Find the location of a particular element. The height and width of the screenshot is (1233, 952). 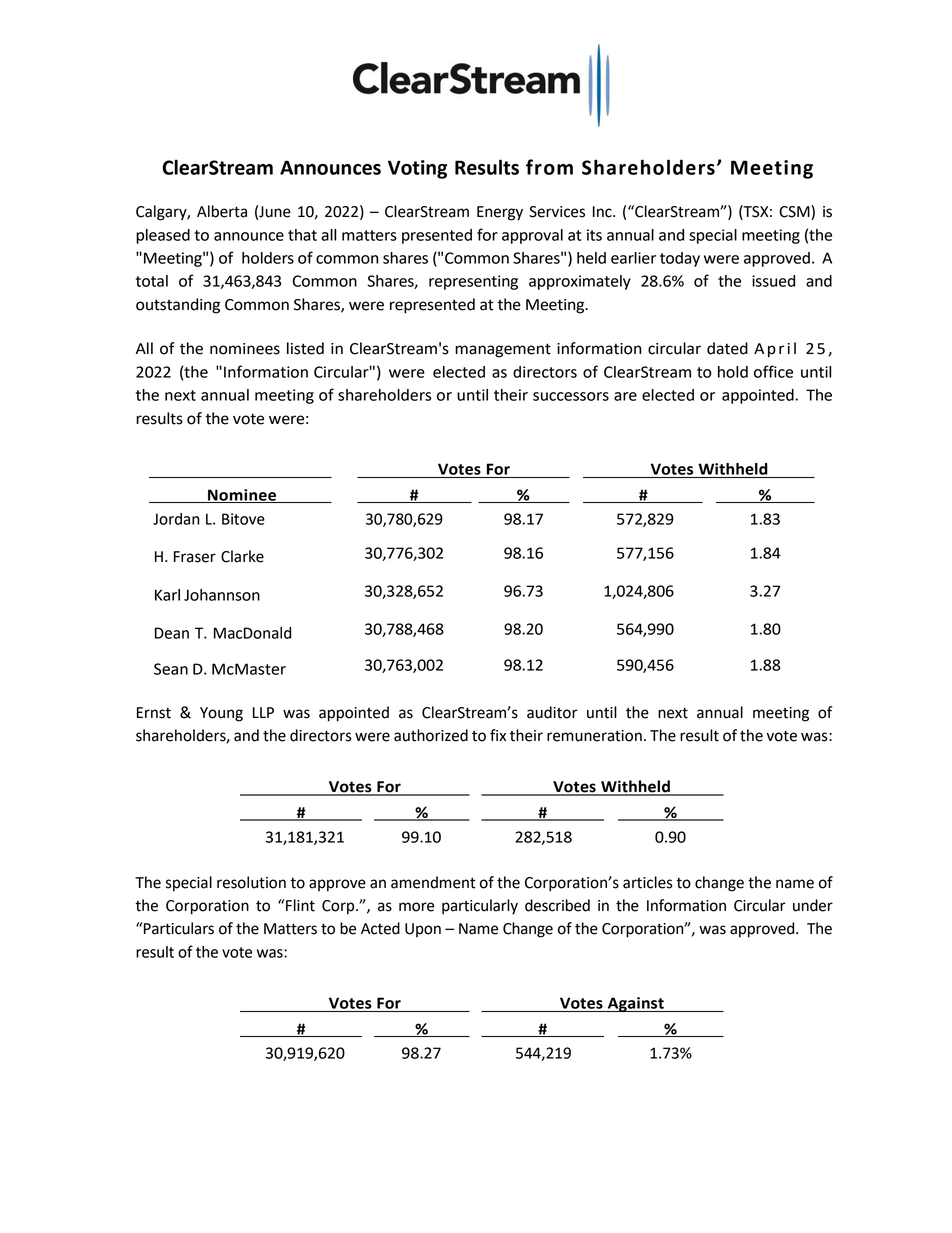

Particulars is located at coordinates (178, 928).
